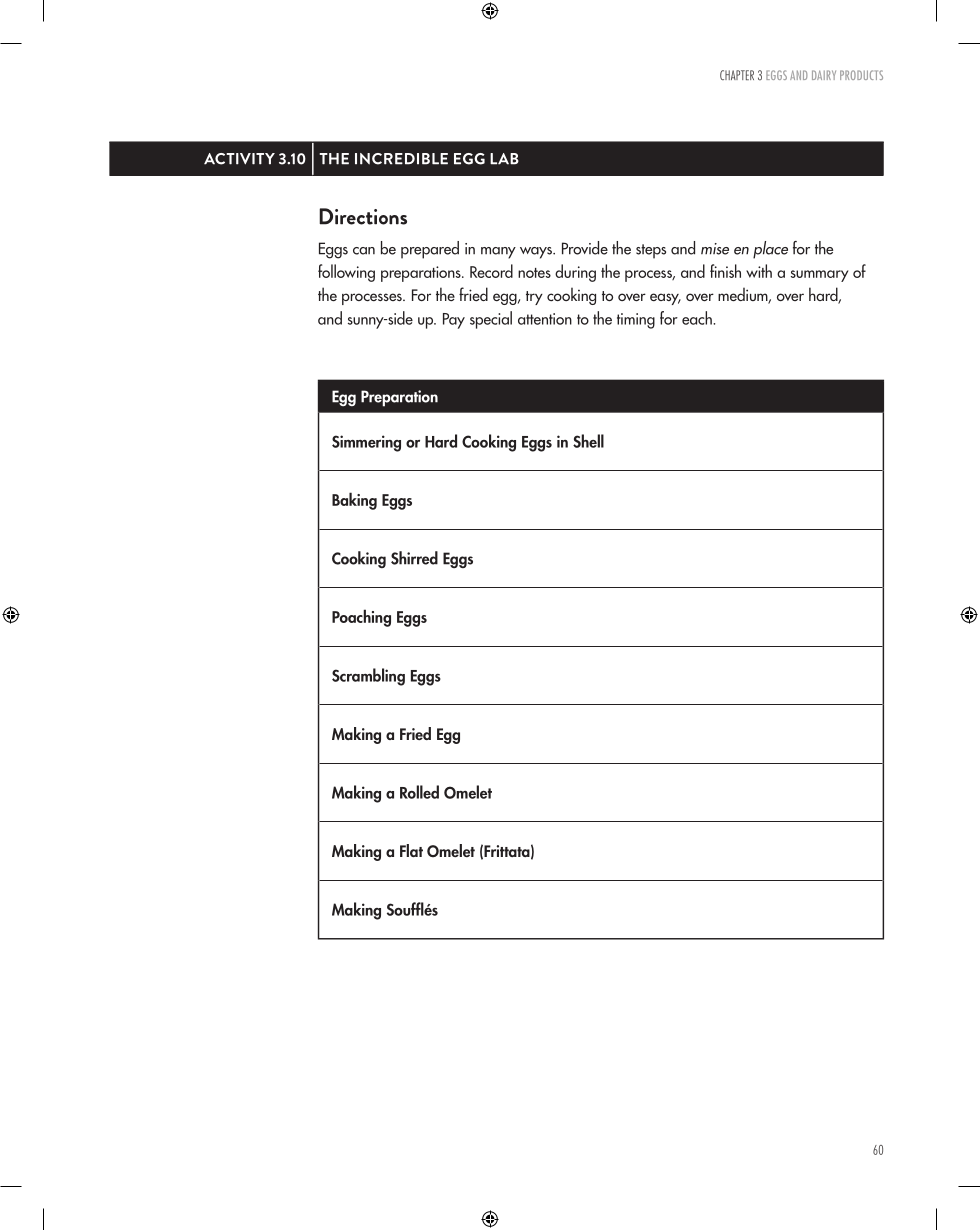  Describe the element at coordinates (545, 319) in the document. I see `attention` at that location.
